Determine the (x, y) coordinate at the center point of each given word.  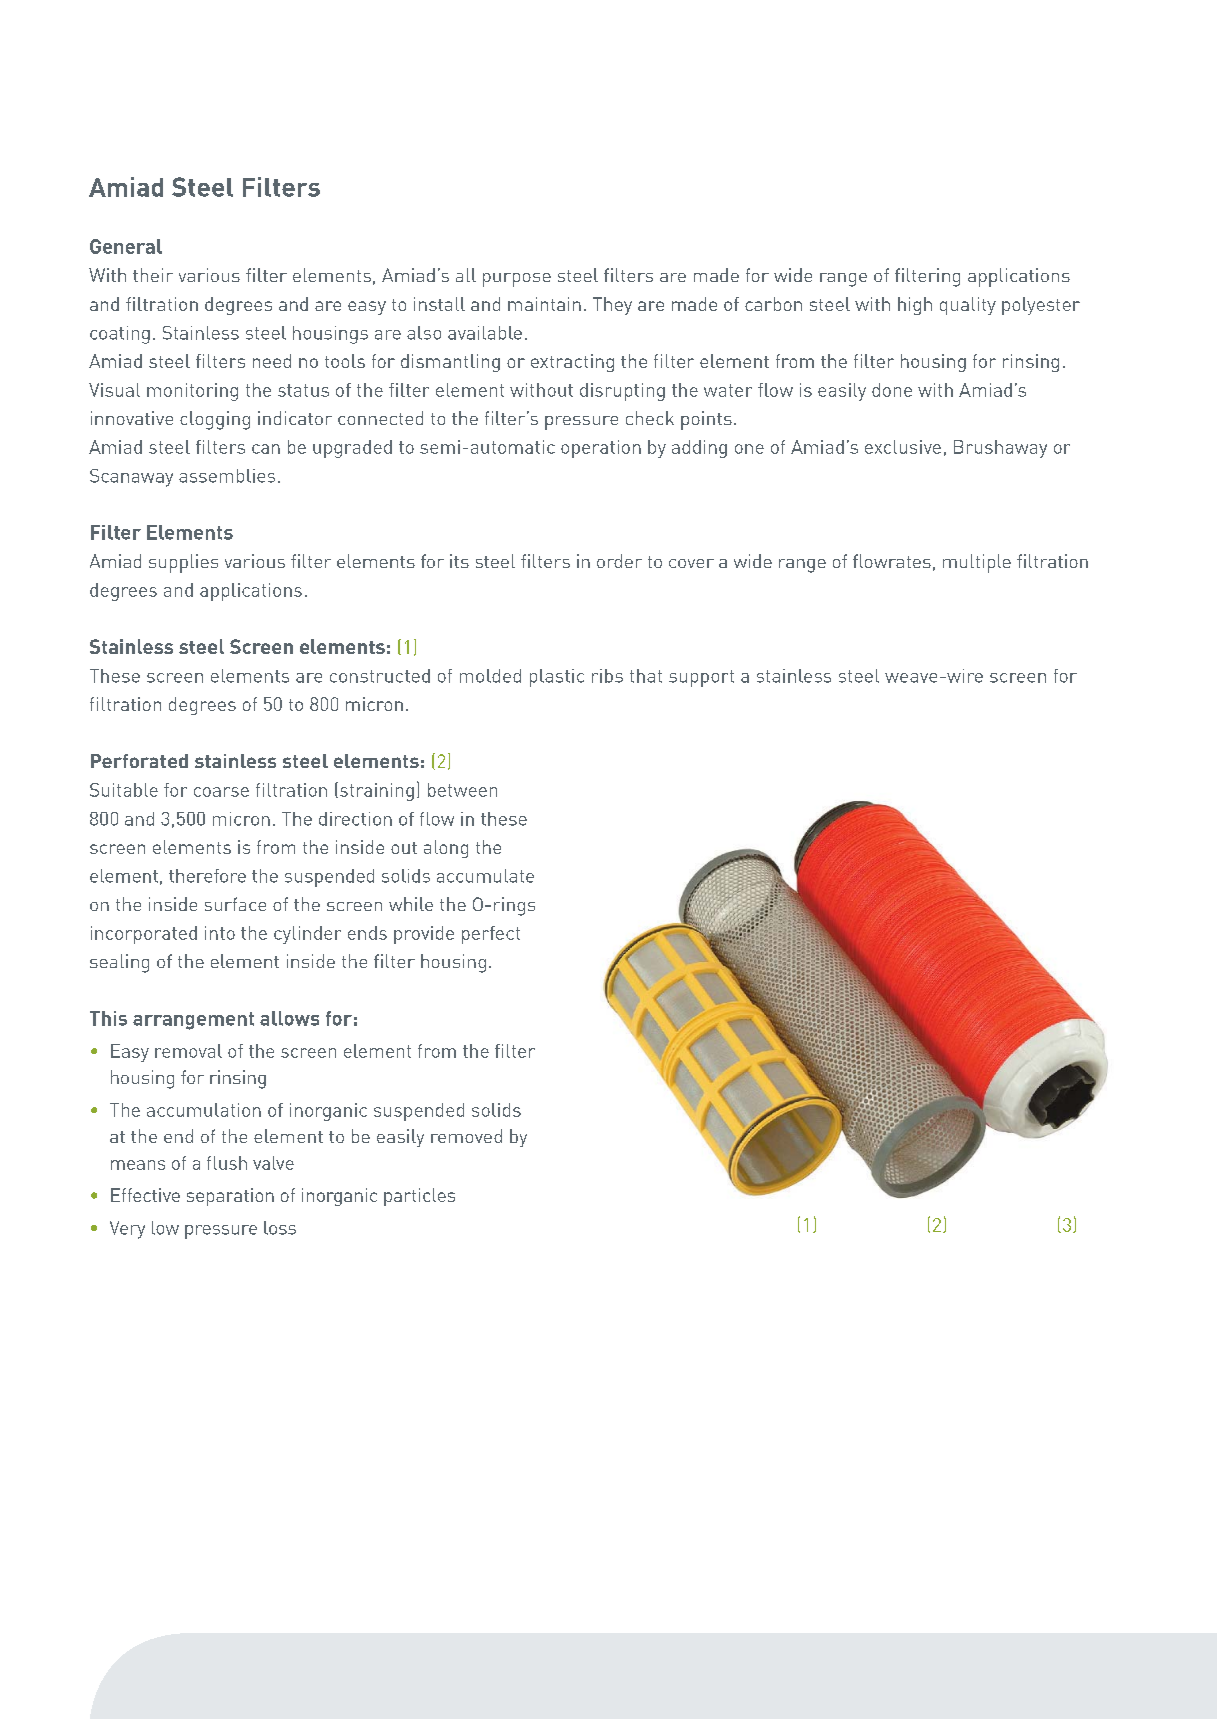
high (915, 306)
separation (230, 1197)
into (220, 933)
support (701, 678)
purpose (517, 280)
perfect (491, 935)
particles (419, 1197)
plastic (557, 678)
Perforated (139, 761)
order (619, 561)
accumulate (485, 876)
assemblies (227, 476)
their (153, 275)
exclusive (903, 447)
